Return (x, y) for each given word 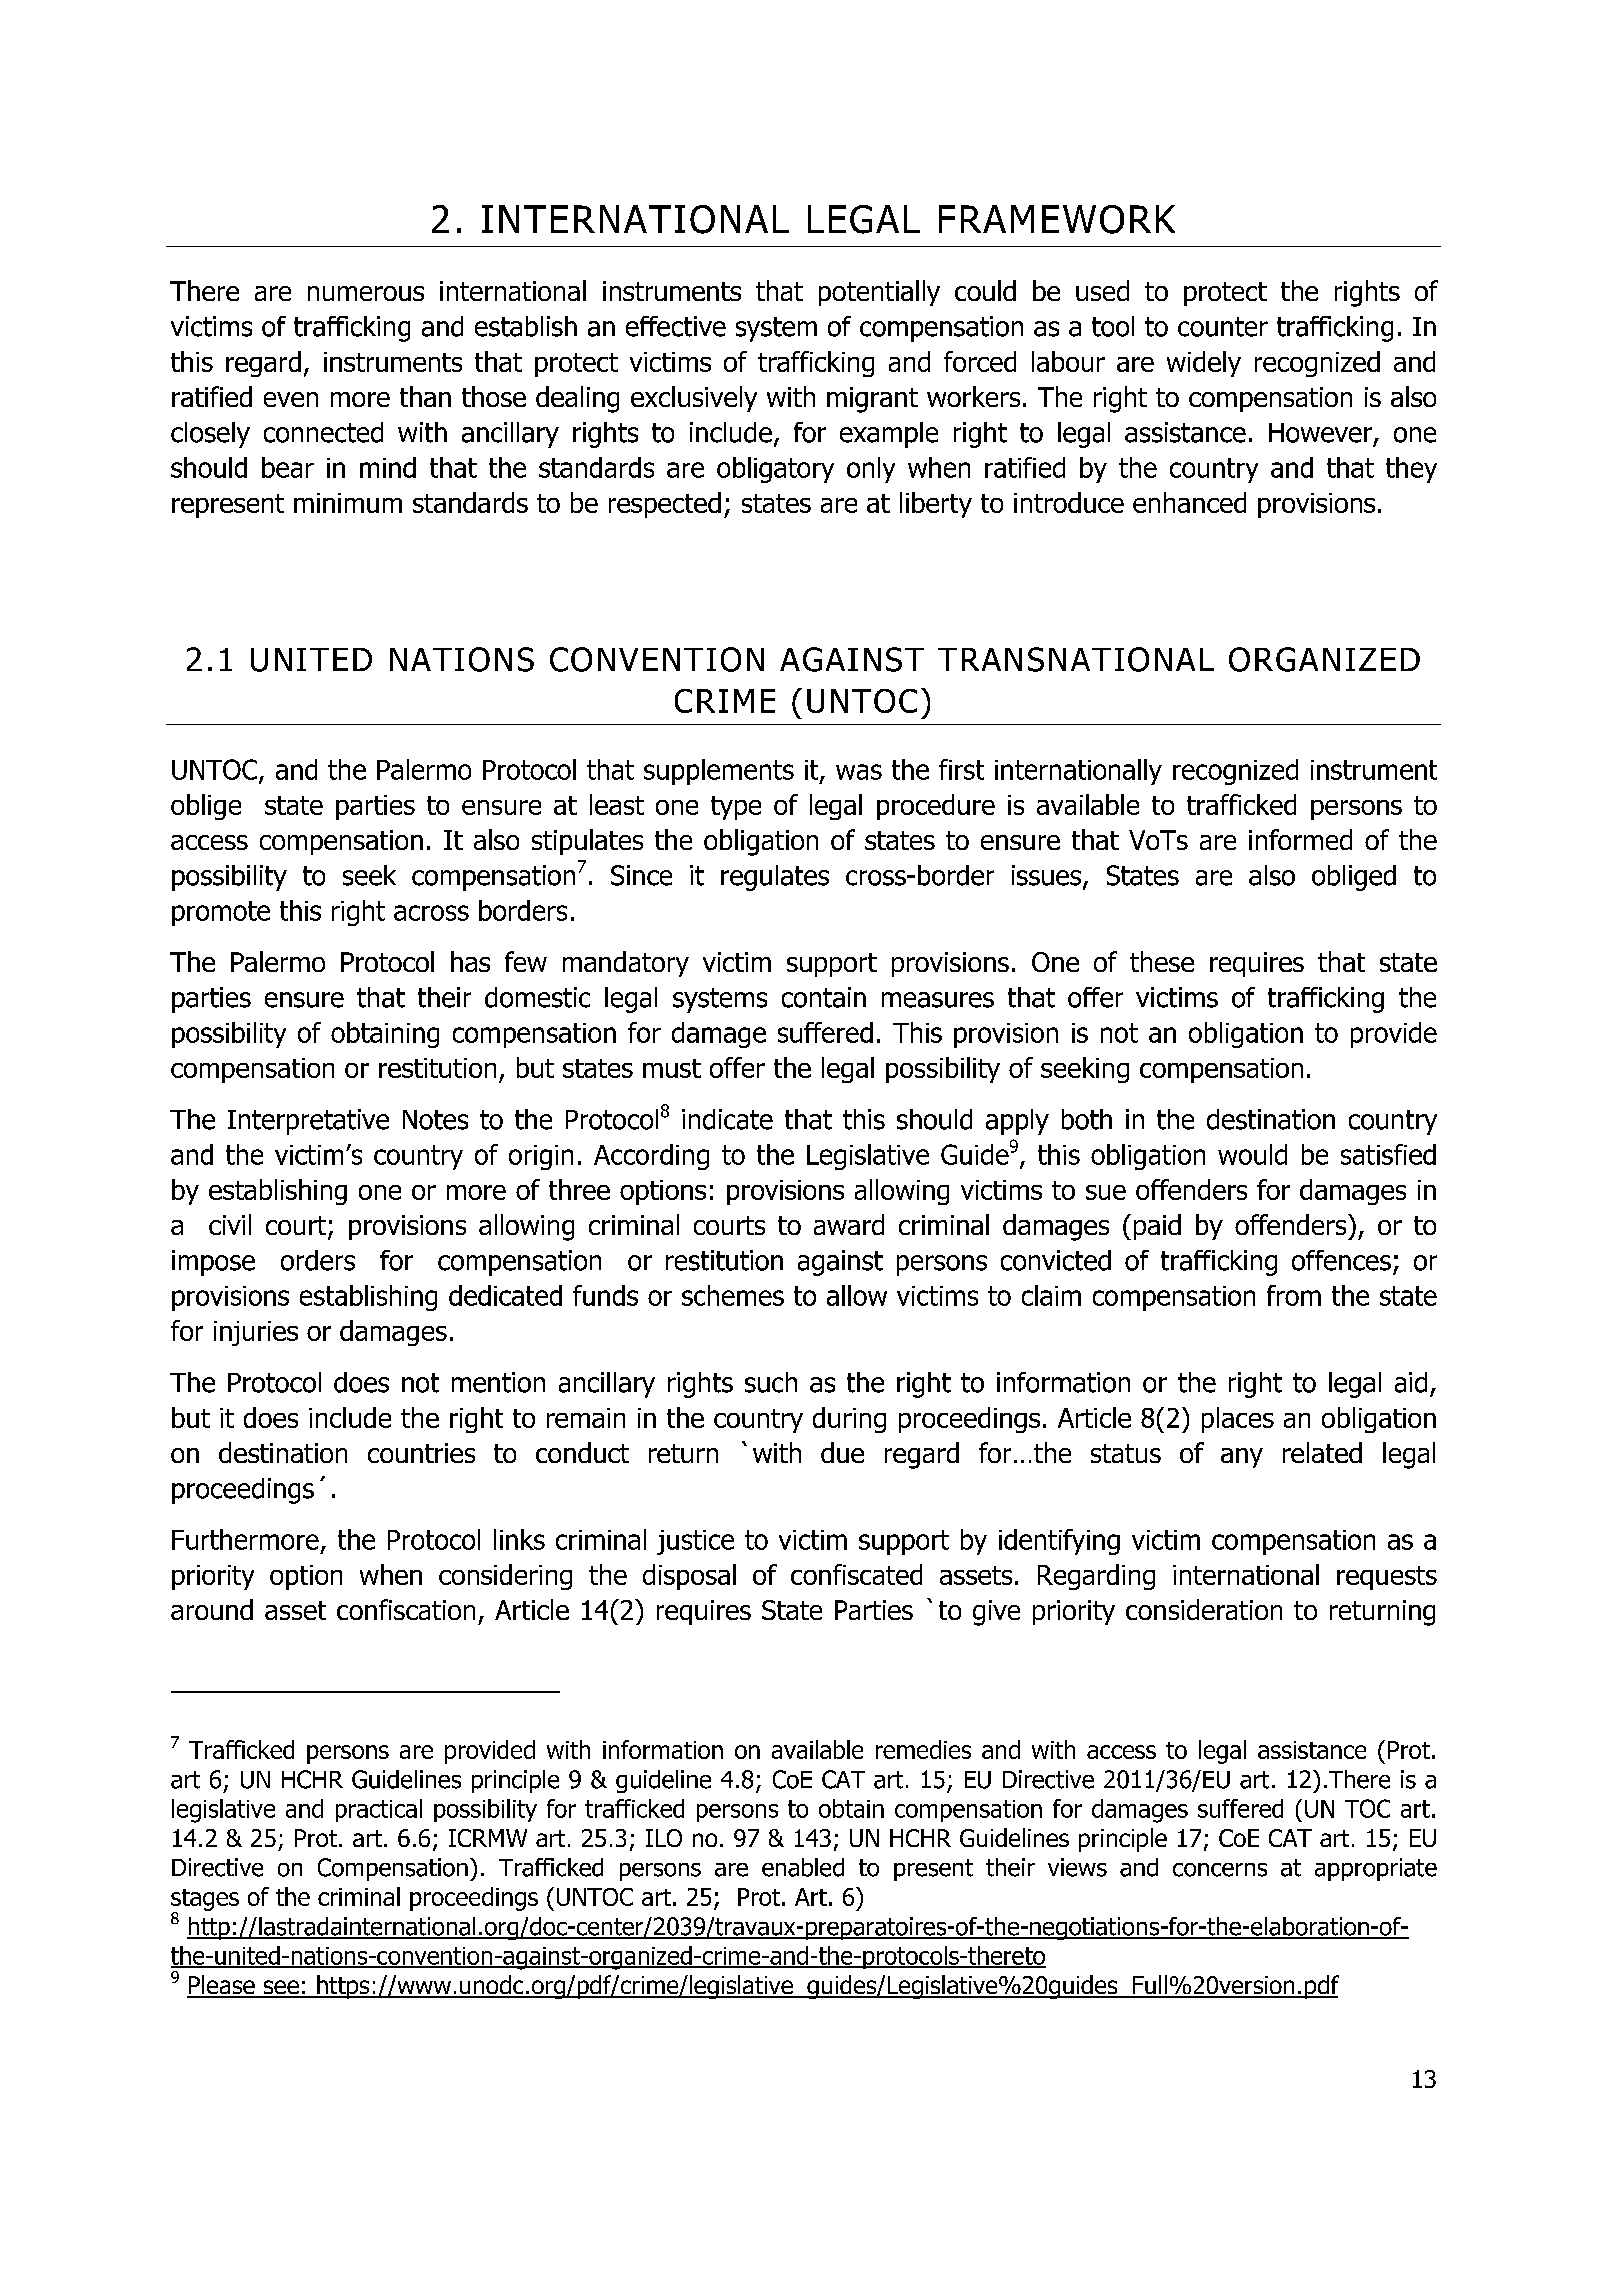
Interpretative (308, 1122)
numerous (366, 293)
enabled (803, 1867)
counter (1223, 327)
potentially (879, 293)
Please (222, 1986)
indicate (727, 1119)
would (1252, 1154)
